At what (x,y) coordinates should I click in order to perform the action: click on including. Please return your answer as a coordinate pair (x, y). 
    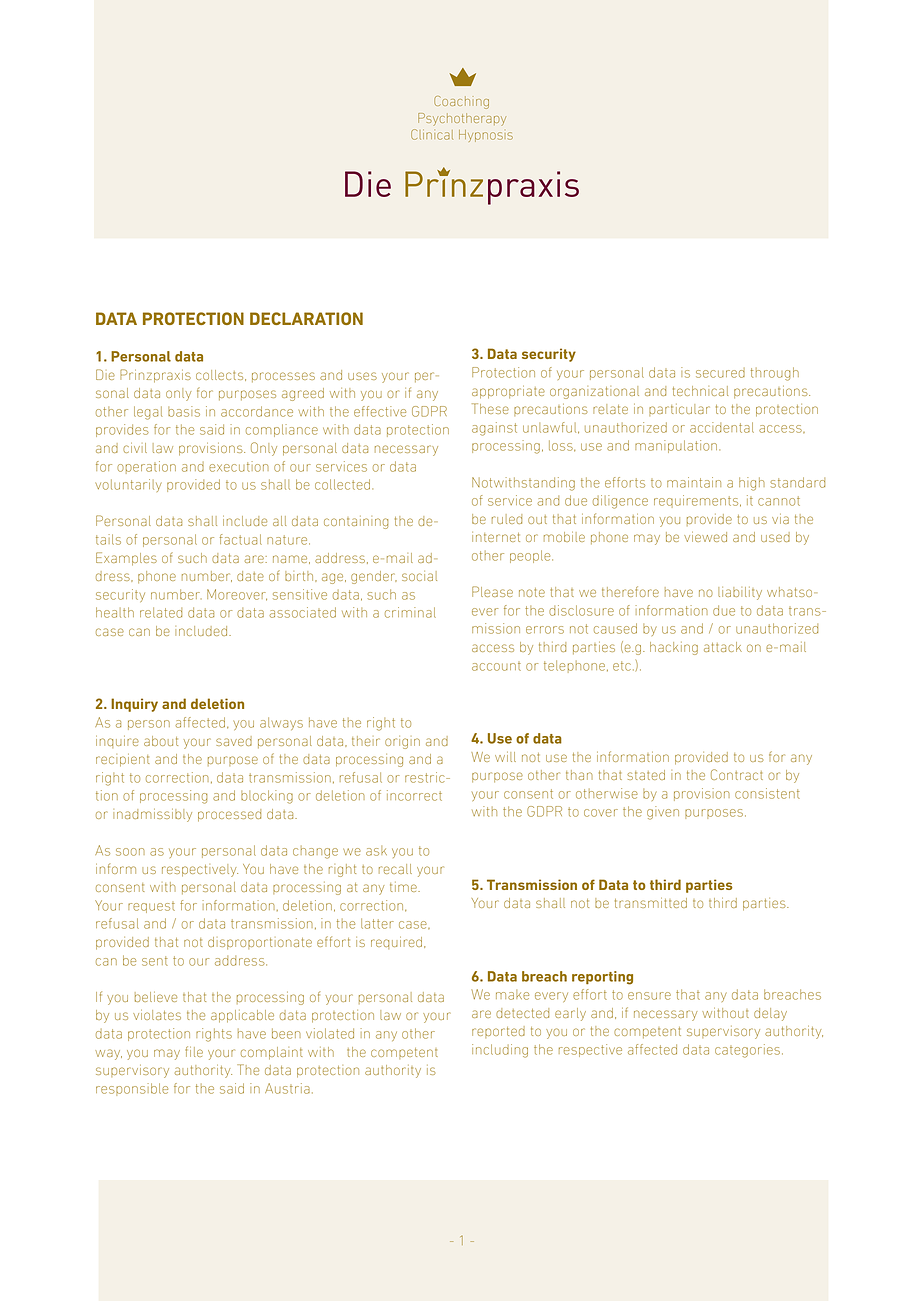
    Looking at the image, I should click on (500, 1051).
